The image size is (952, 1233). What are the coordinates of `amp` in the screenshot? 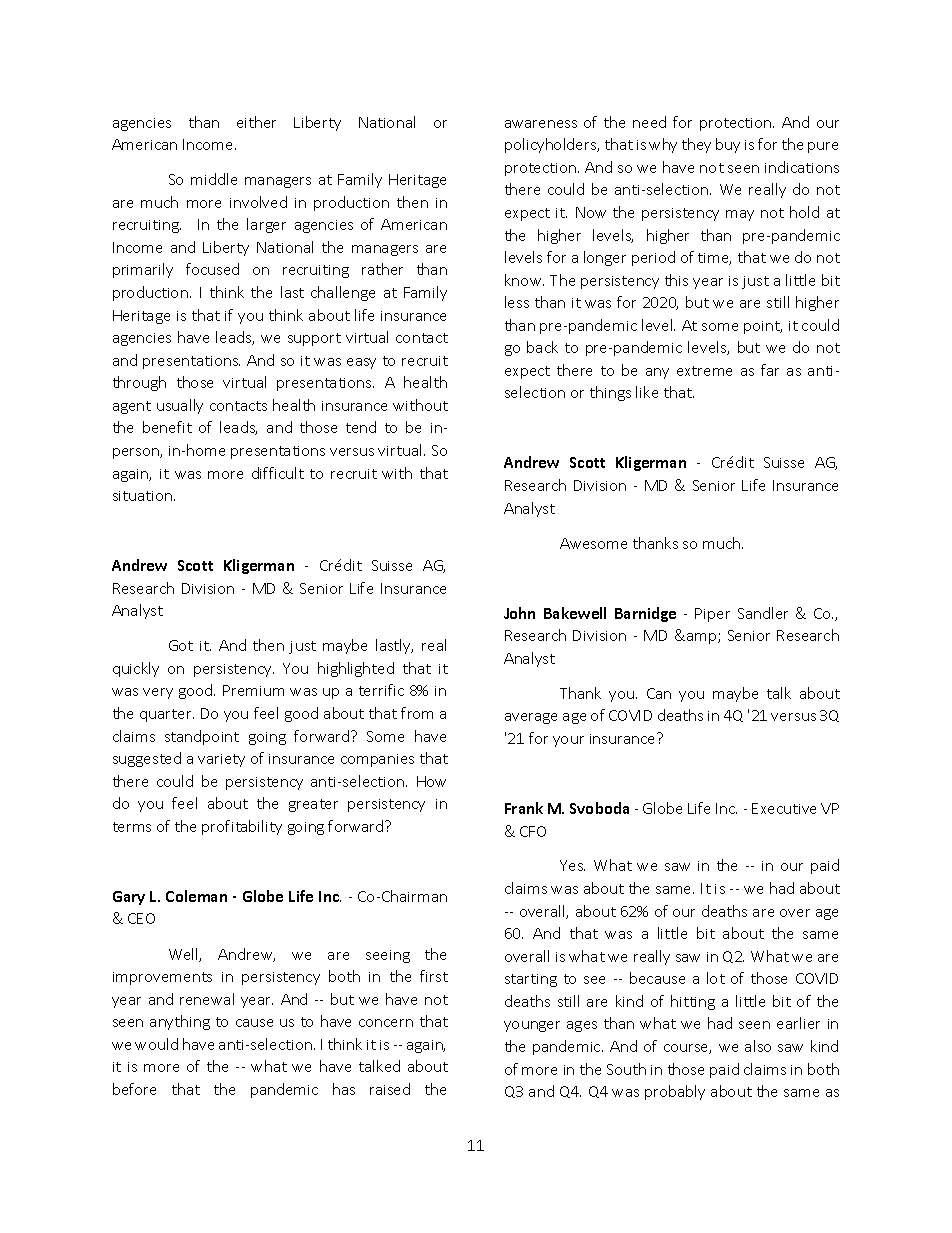 It's located at (703, 638).
